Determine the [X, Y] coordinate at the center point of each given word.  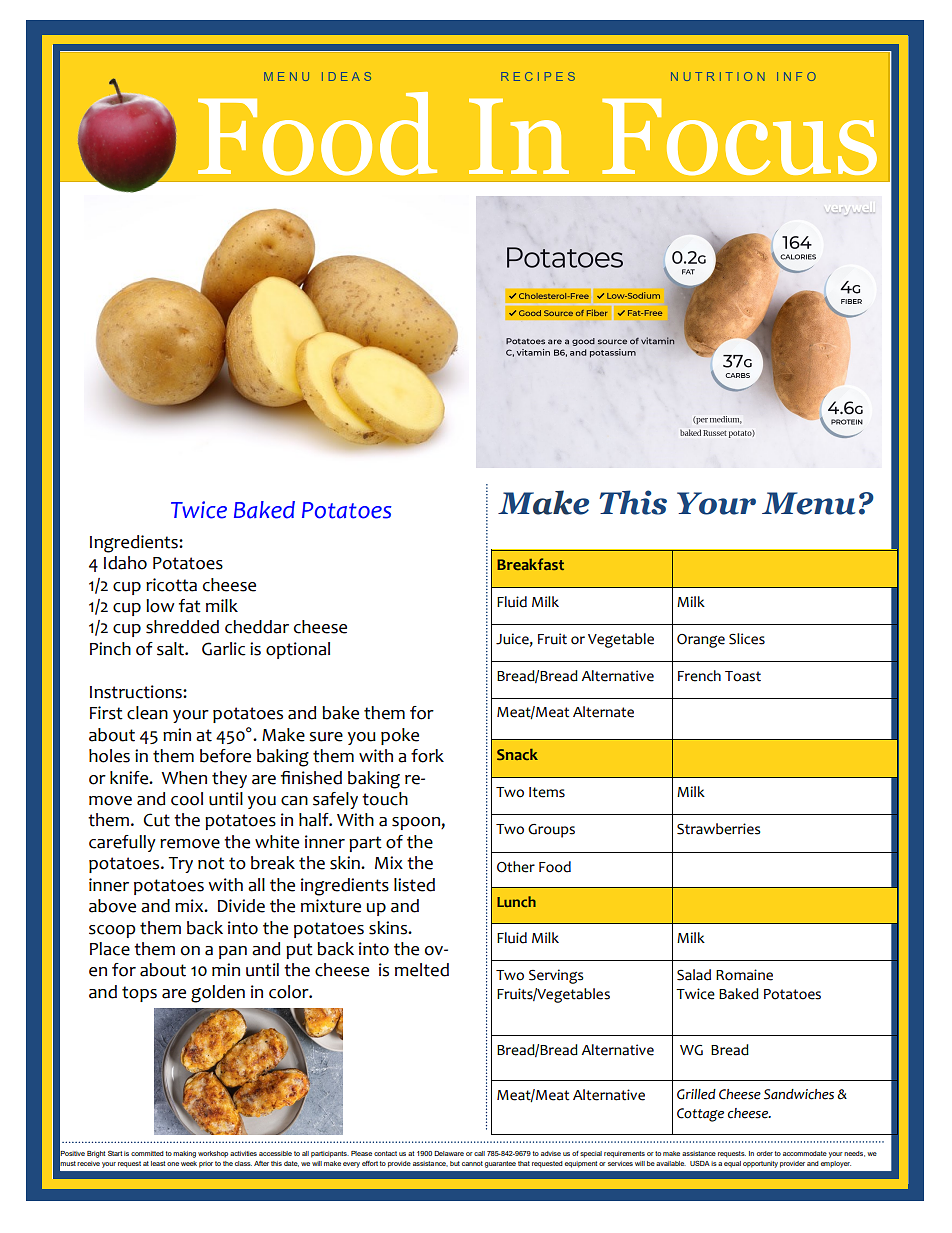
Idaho [125, 563]
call [479, 1153]
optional [298, 650]
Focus [739, 137]
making [184, 1154]
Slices [747, 639]
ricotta [171, 585]
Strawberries [718, 829]
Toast [743, 676]
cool [187, 799]
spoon [417, 823]
